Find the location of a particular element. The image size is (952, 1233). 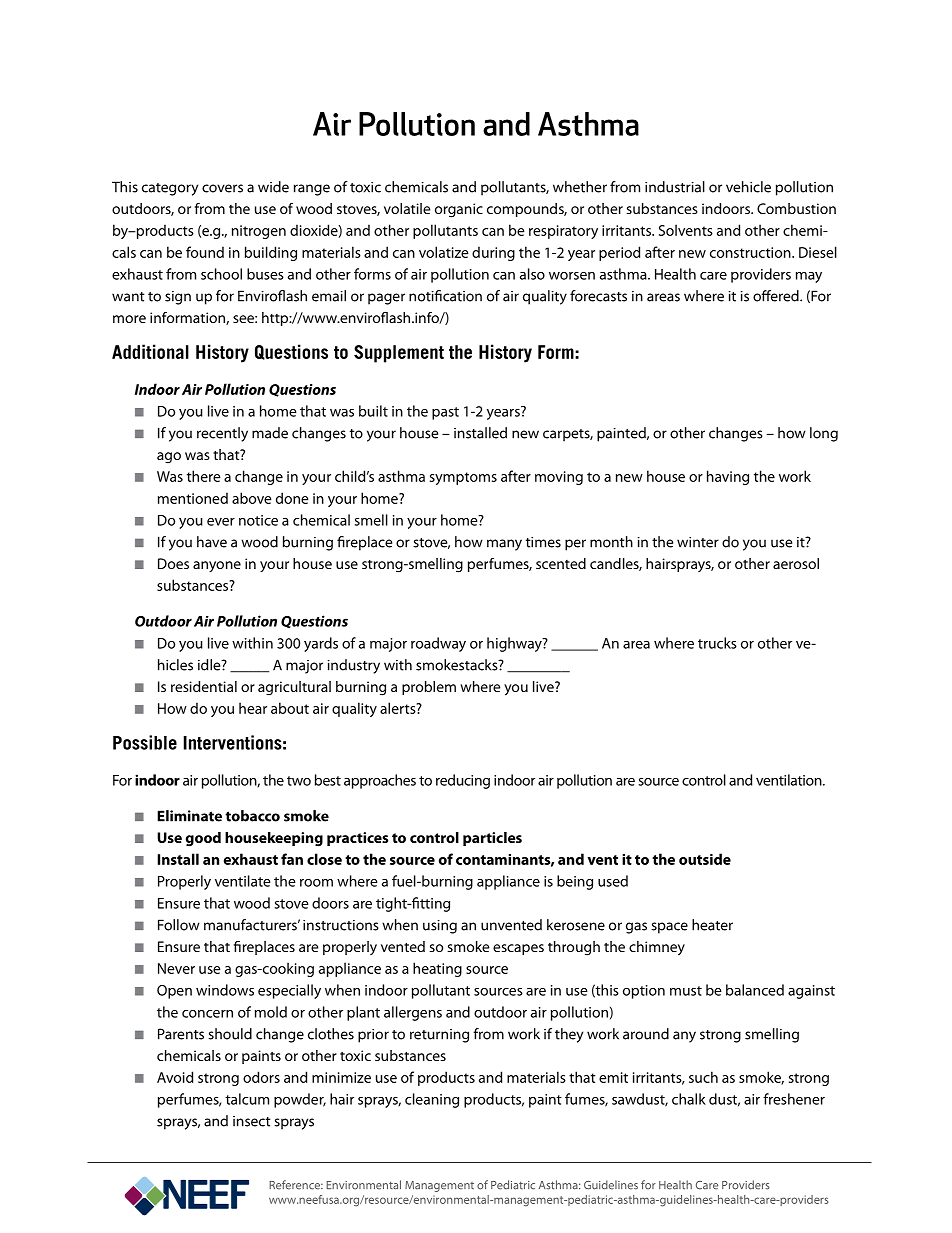

using is located at coordinates (440, 927).
